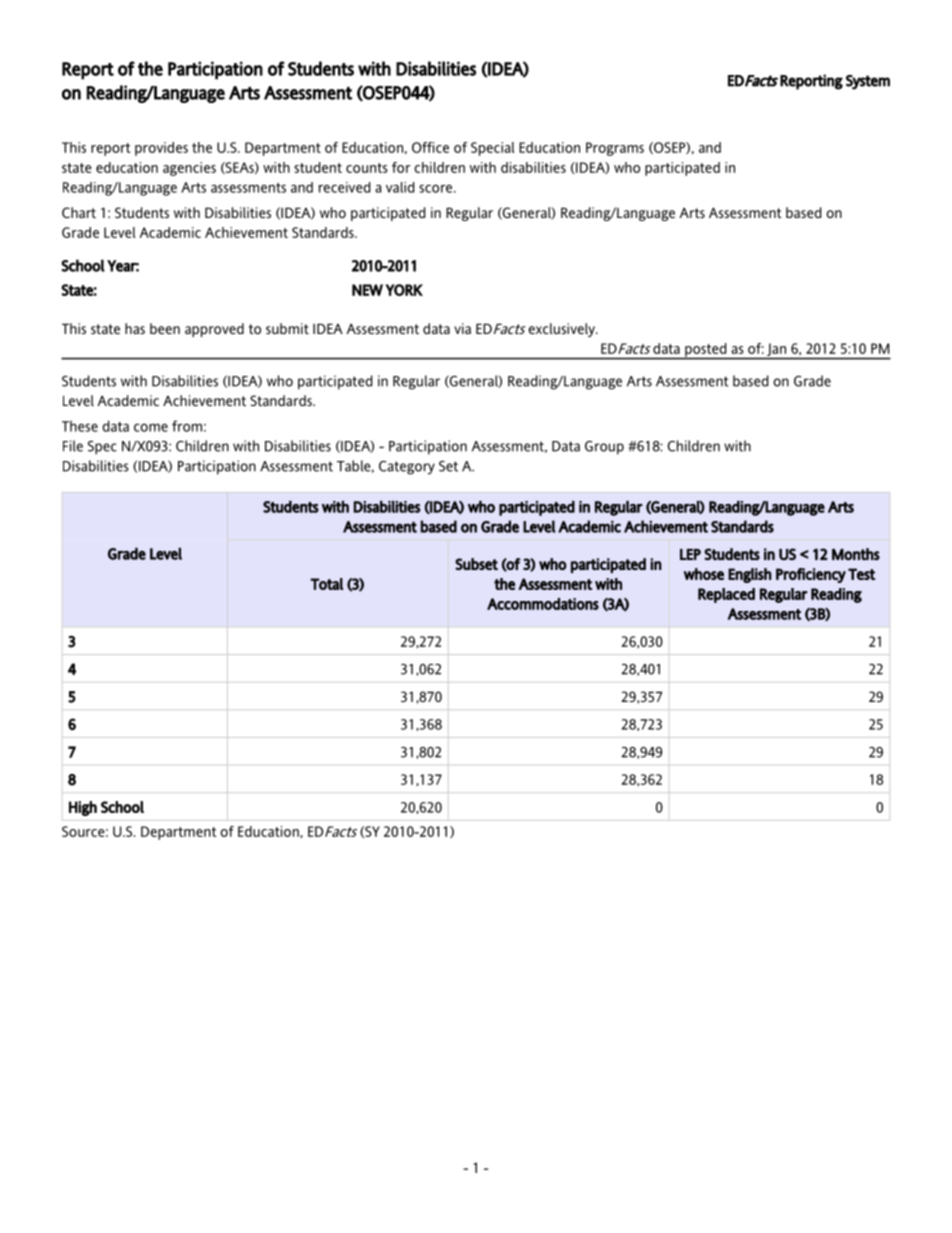 This page has width=952, height=1233. What do you see at coordinates (868, 82) in the page?
I see `System` at bounding box center [868, 82].
